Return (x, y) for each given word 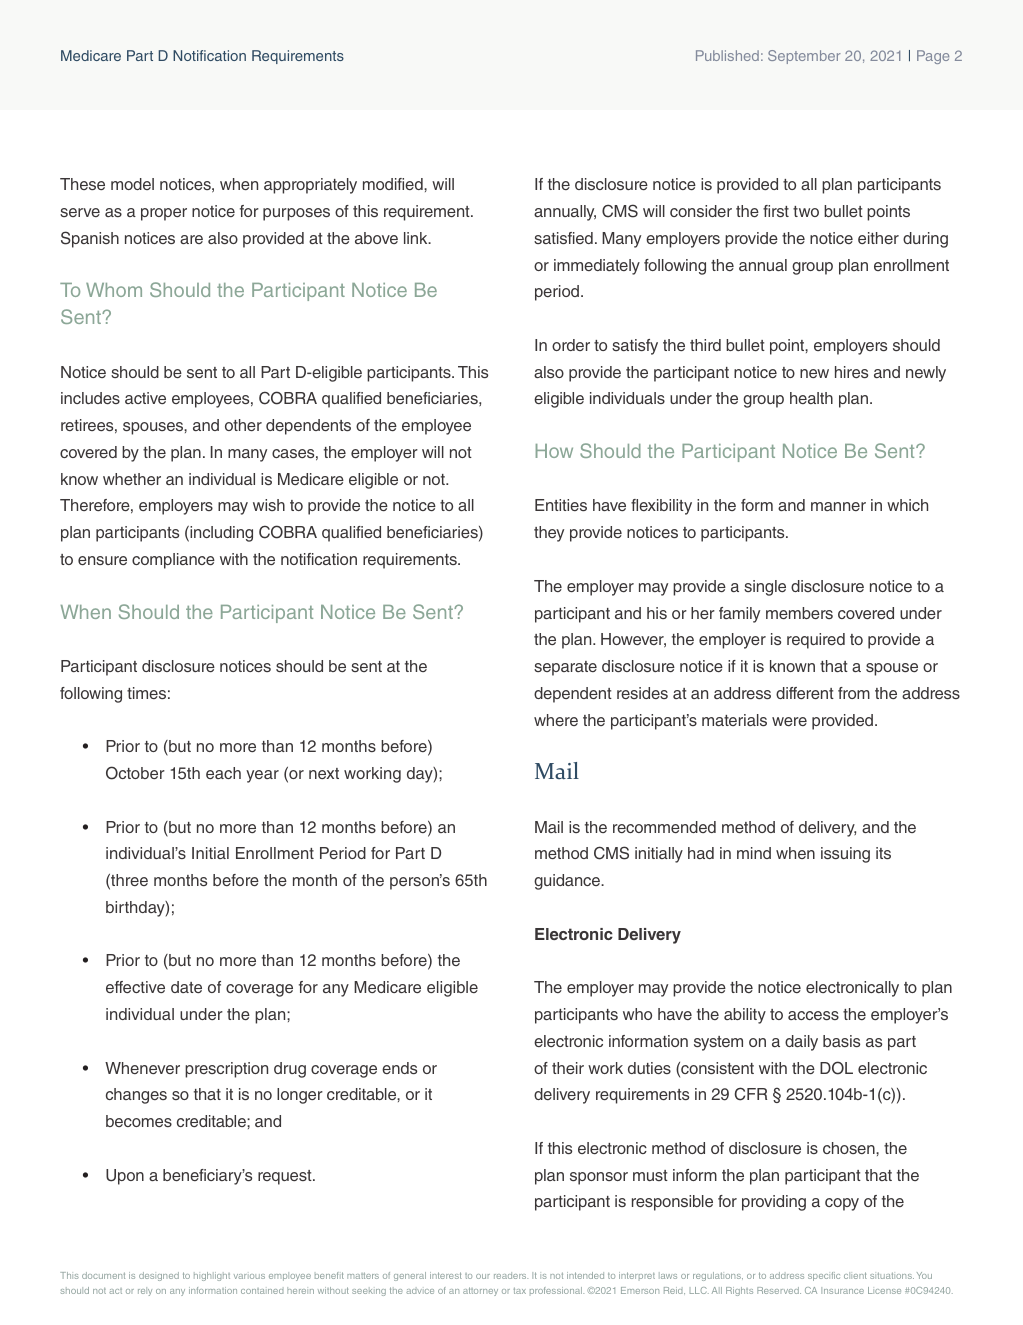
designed (159, 1276)
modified (394, 184)
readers (511, 1275)
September (804, 57)
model (132, 184)
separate (565, 668)
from (854, 693)
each (223, 773)
